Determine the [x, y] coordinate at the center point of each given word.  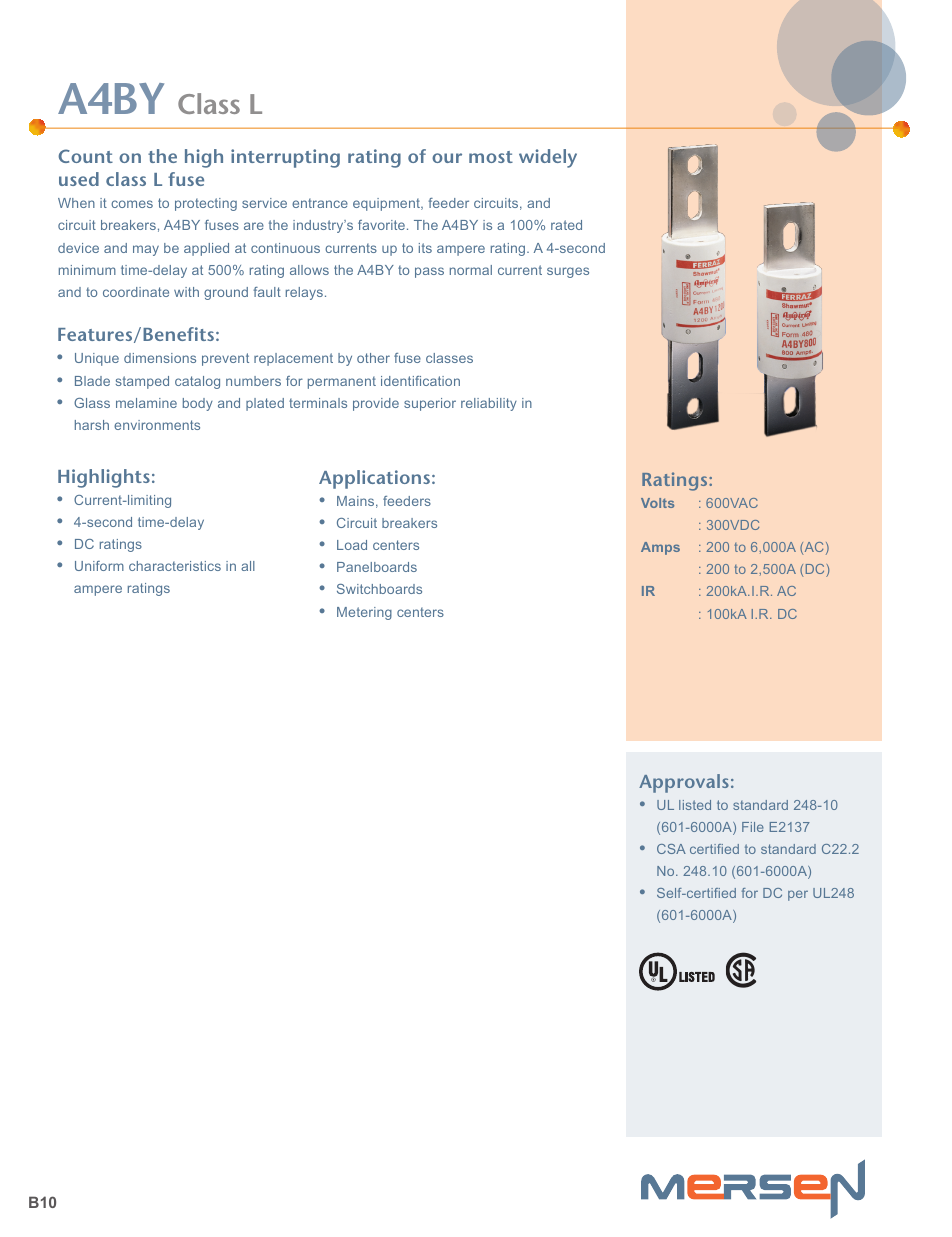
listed [695, 805]
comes [132, 204]
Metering [364, 613]
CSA [671, 849]
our [447, 158]
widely [548, 158]
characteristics [175, 566]
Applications [374, 479]
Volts [657, 503]
